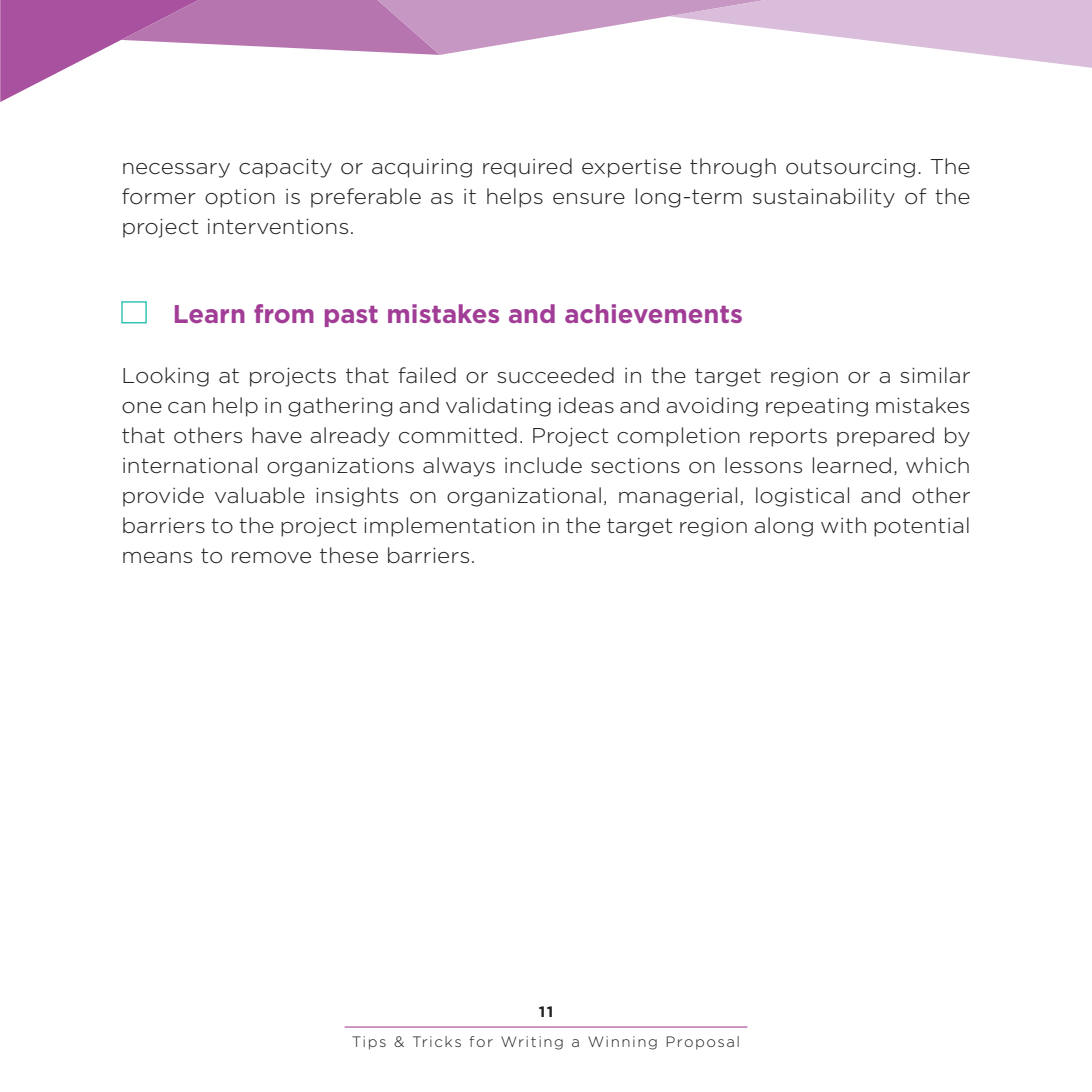  Describe the element at coordinates (802, 497) in the screenshot. I see `logistical` at that location.
